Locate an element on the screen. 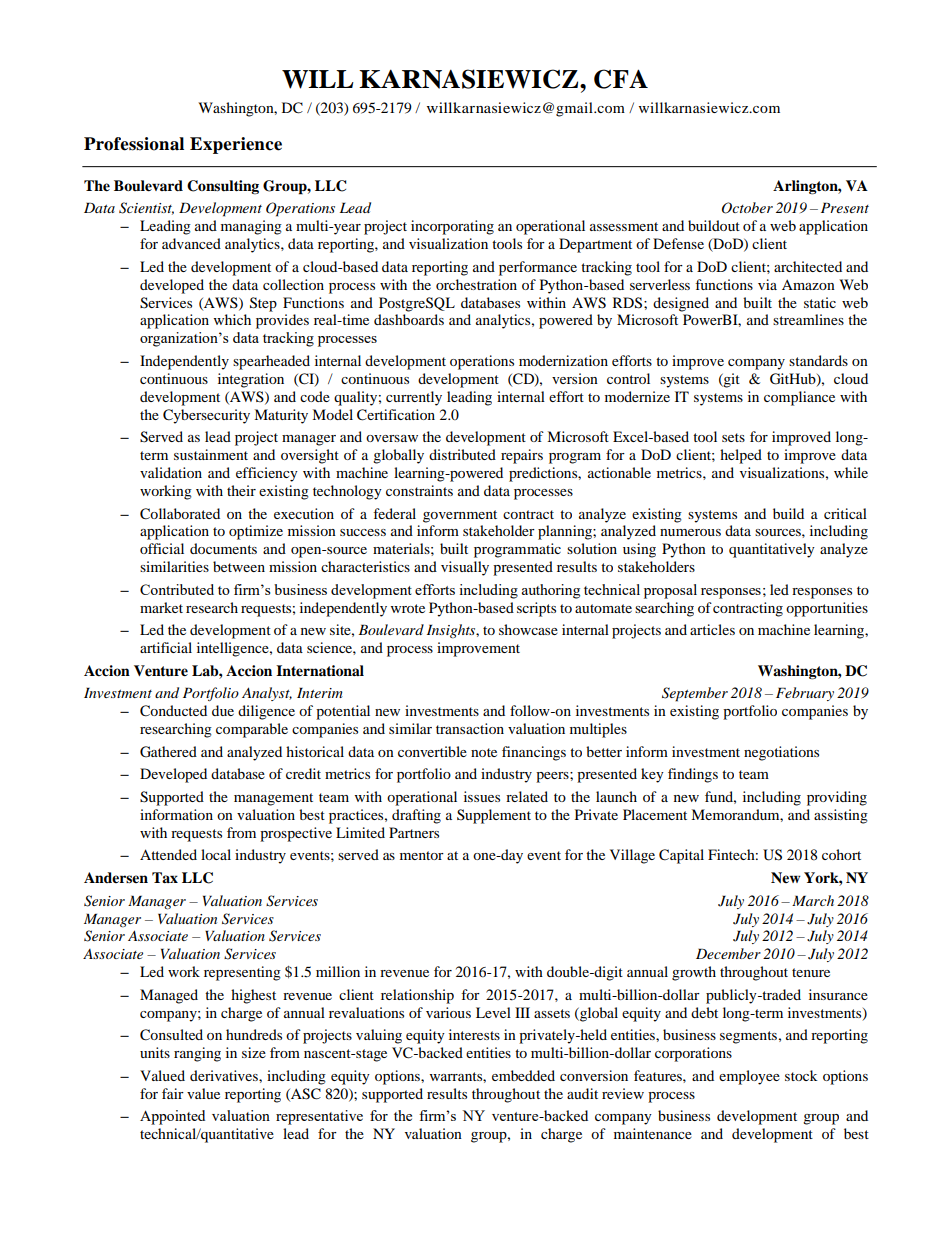  October is located at coordinates (747, 208).
